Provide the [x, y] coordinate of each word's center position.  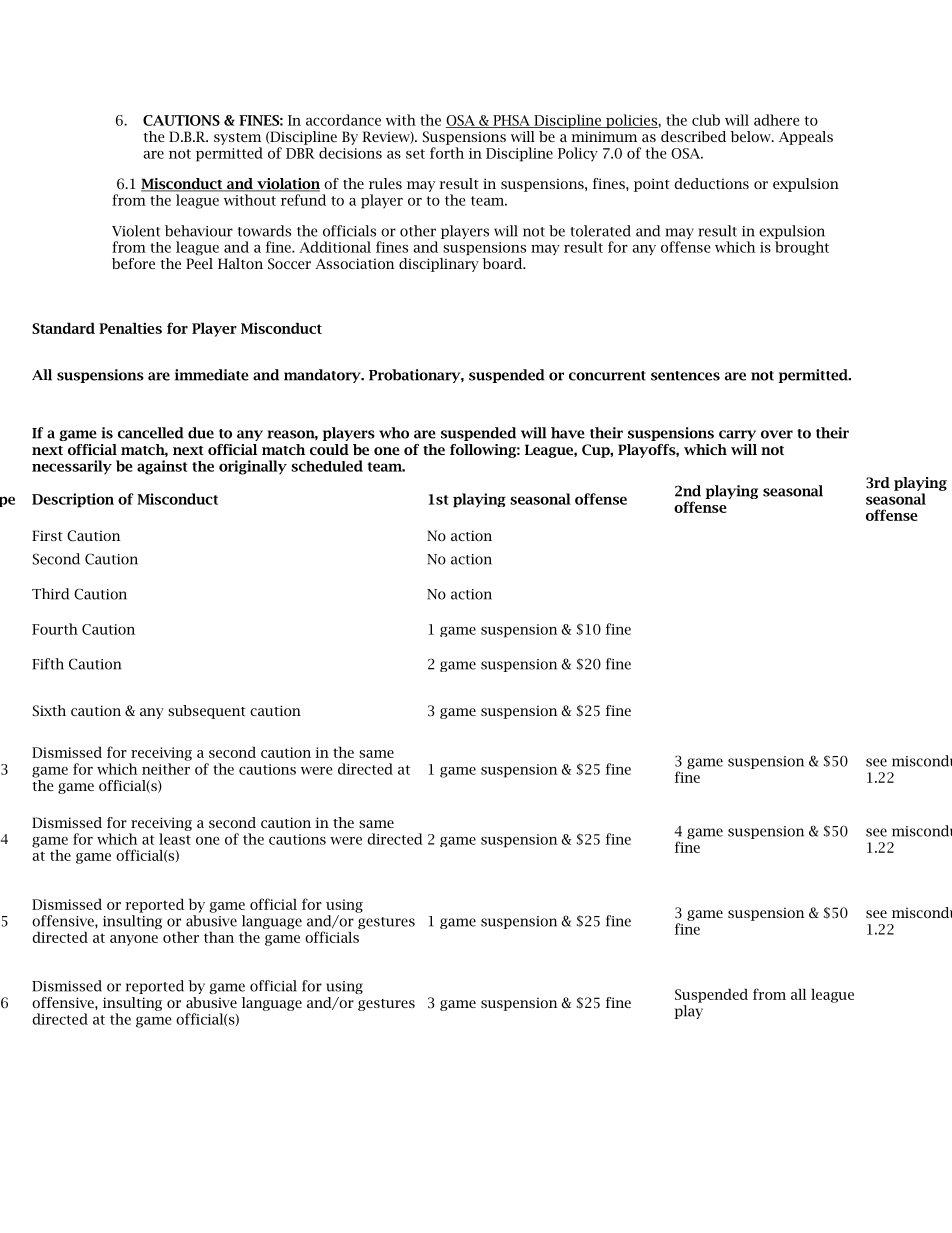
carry [737, 435]
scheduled [327, 466]
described [693, 136]
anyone [134, 940]
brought [802, 248]
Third [50, 594]
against [162, 467]
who [394, 433]
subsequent [207, 712]
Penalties [130, 328]
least [175, 839]
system [237, 139]
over [777, 434]
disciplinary [439, 265]
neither [166, 769]
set [415, 154]
